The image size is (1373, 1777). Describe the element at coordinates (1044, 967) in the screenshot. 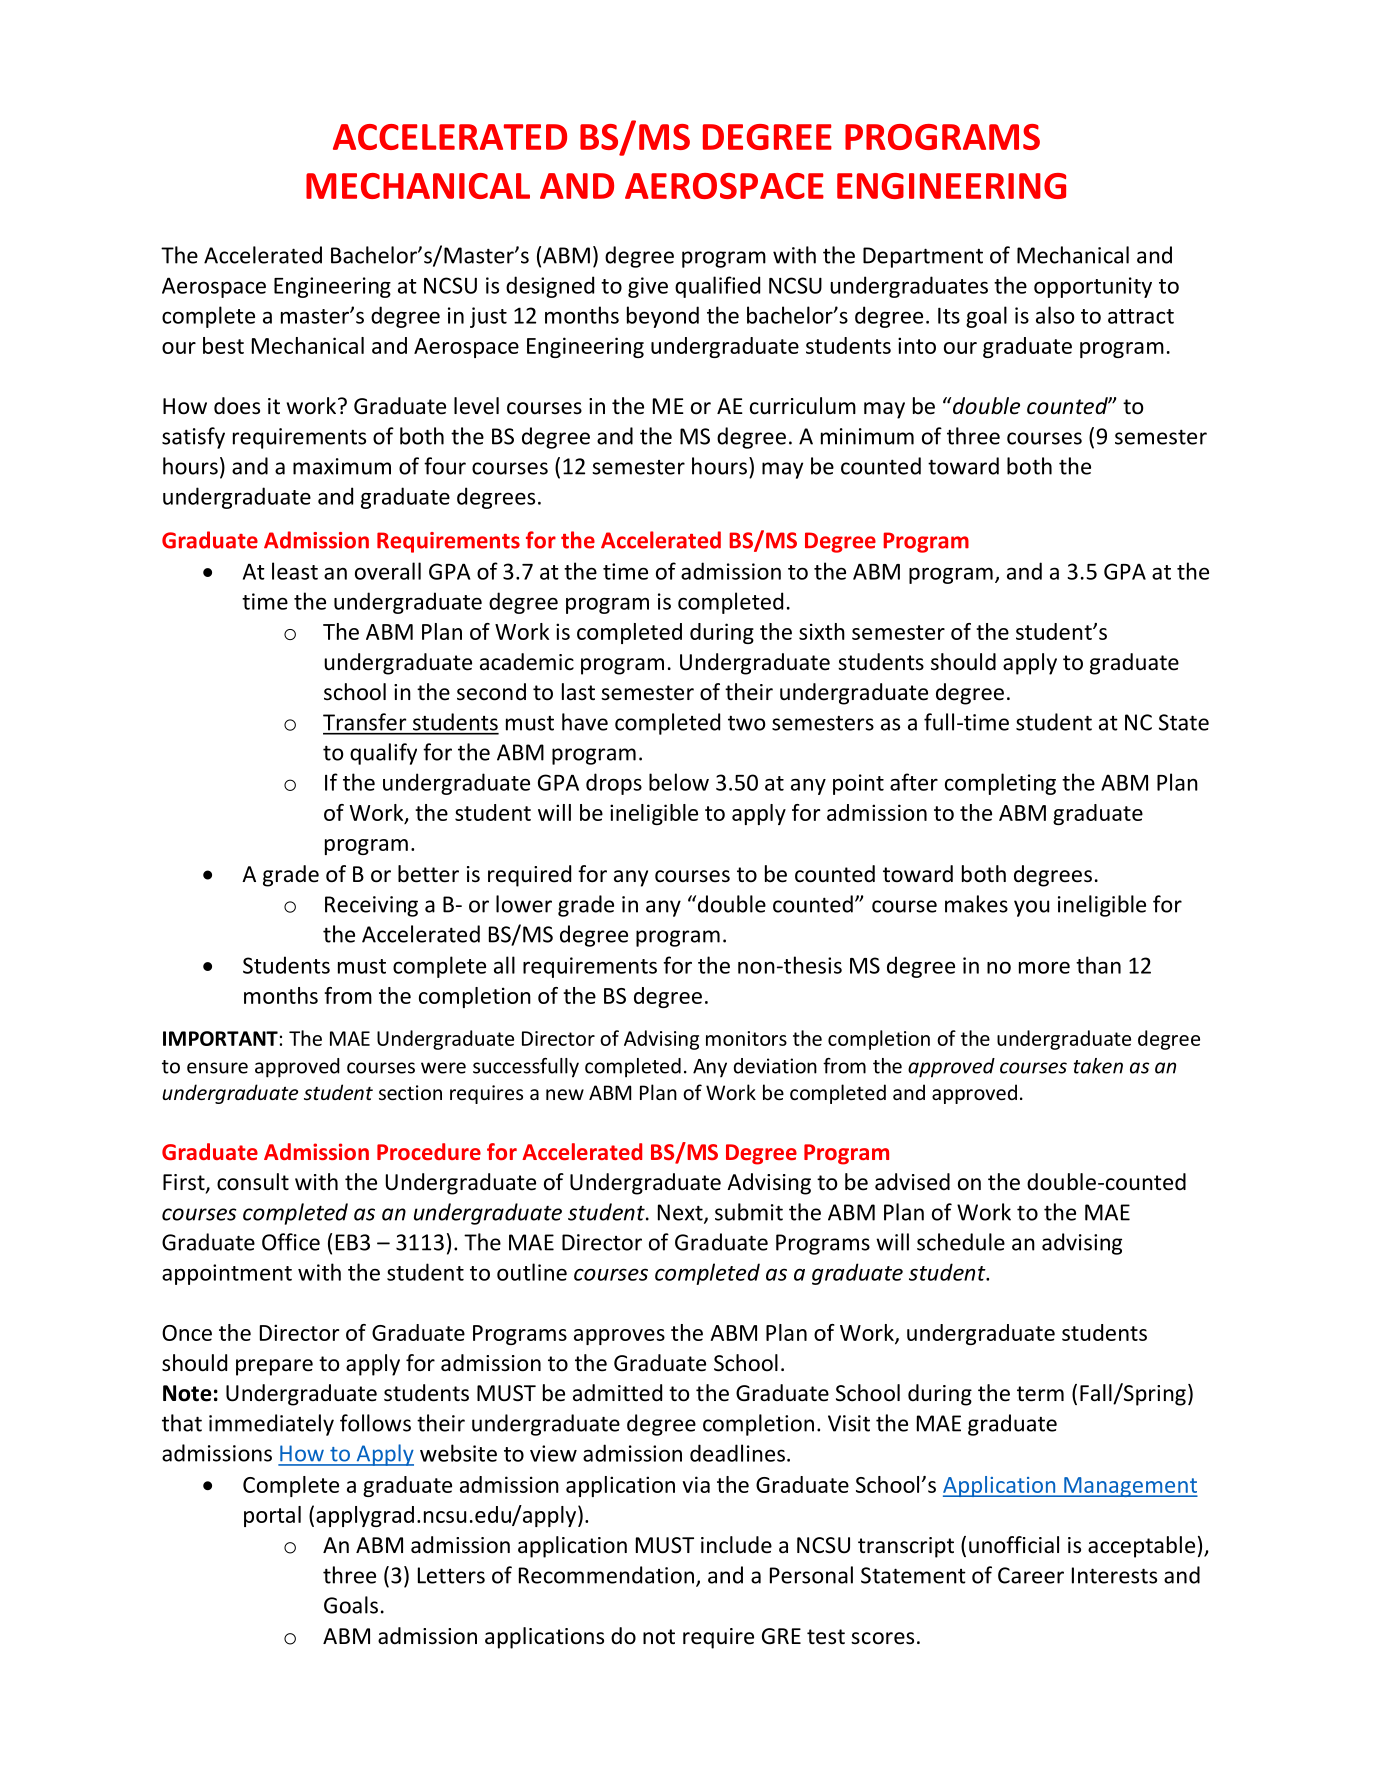

I see `more` at that location.
